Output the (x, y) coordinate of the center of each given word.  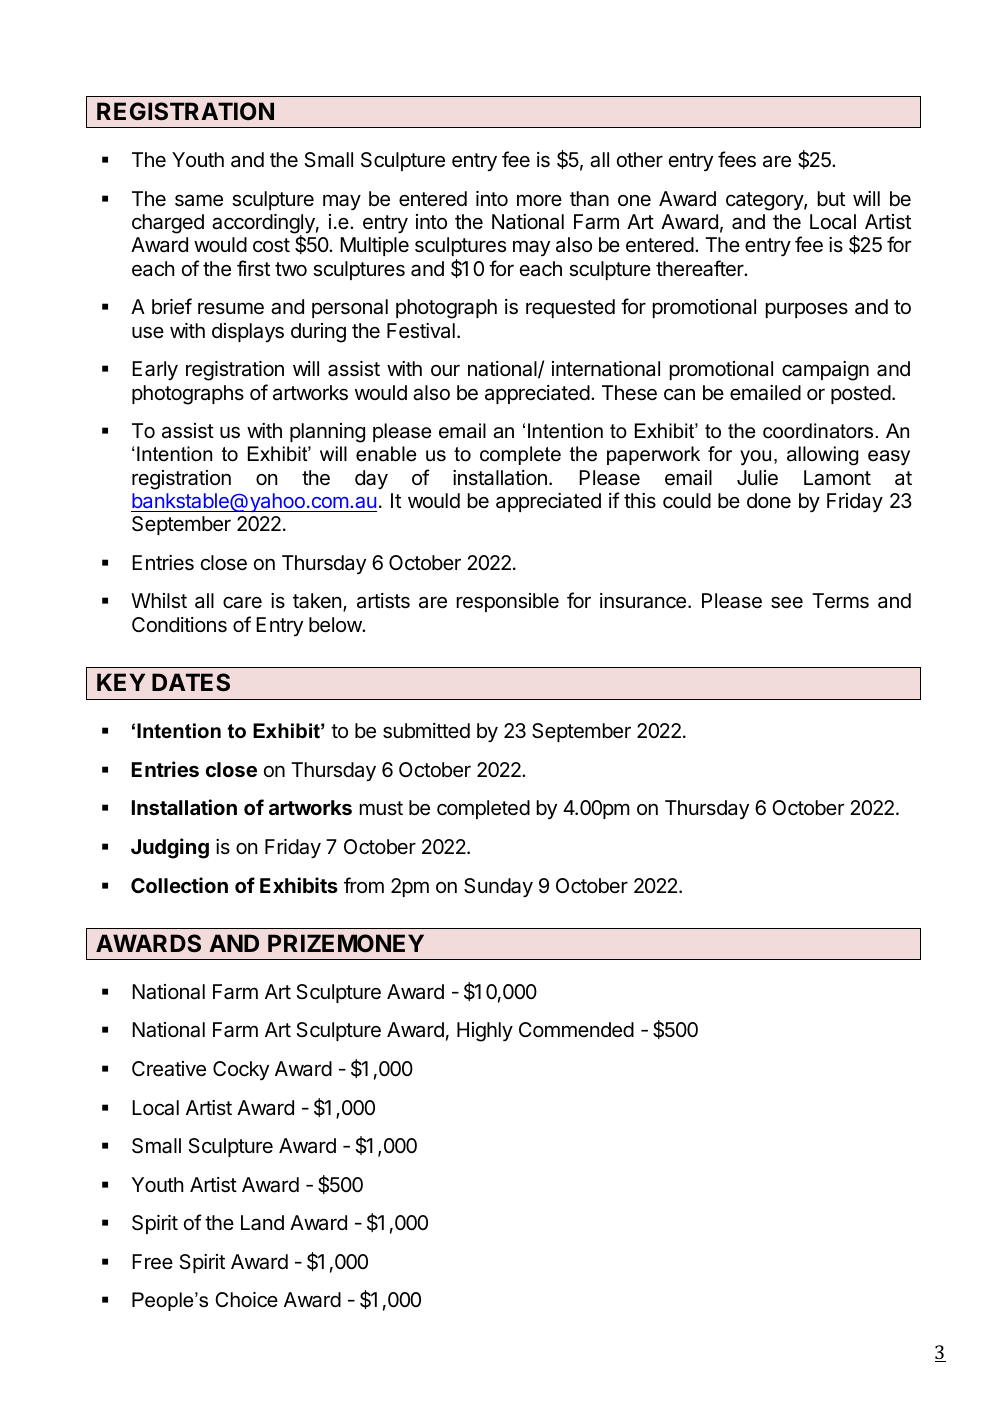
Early (155, 371)
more (539, 200)
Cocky (241, 1070)
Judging (170, 848)
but (831, 198)
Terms (840, 601)
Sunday (498, 888)
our (445, 370)
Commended (576, 1030)
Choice (246, 1299)
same (199, 200)
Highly (485, 1032)
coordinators (818, 431)
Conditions (179, 625)
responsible (508, 602)
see (787, 603)
